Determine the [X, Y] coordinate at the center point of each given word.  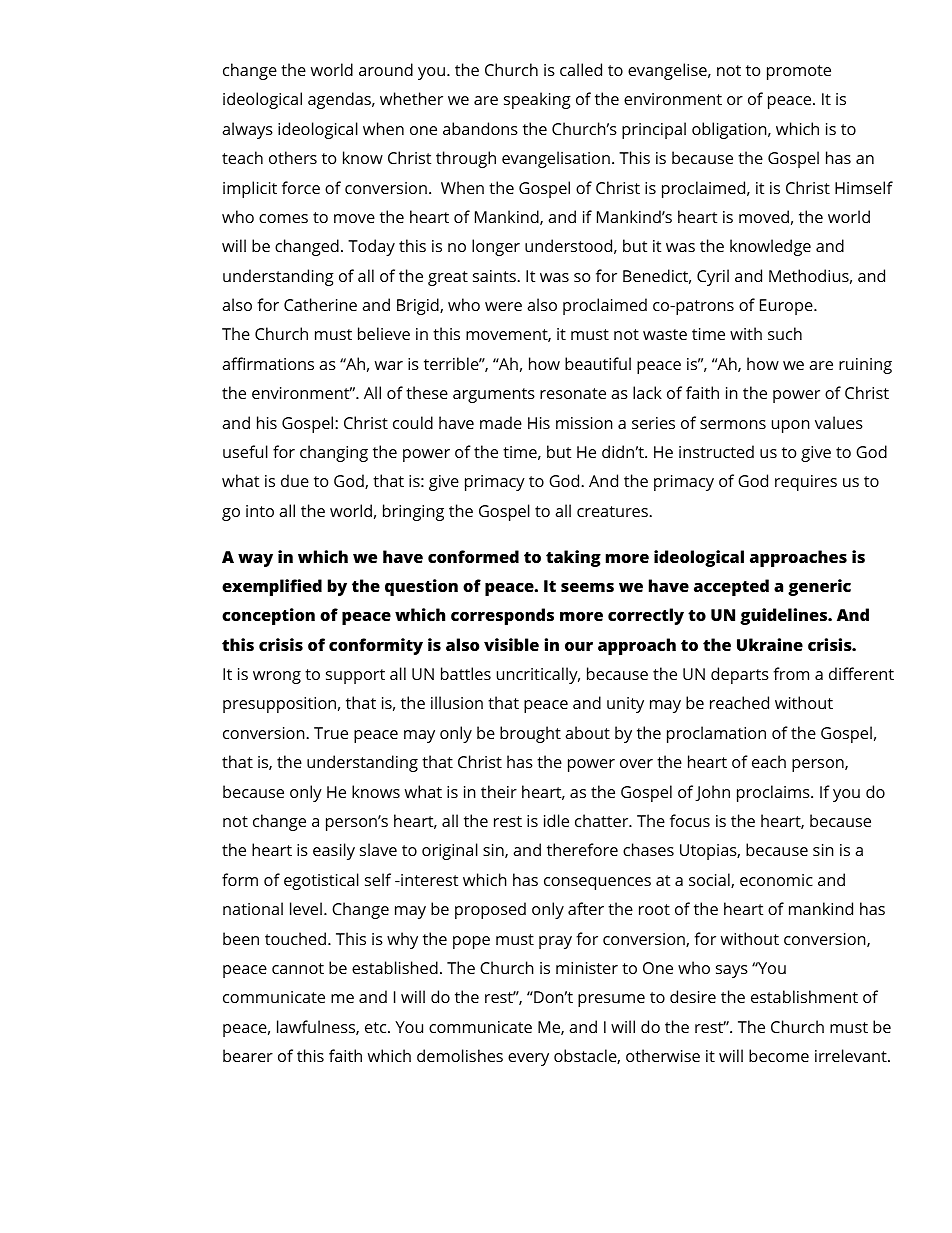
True [331, 733]
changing [334, 453]
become [779, 1055]
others [293, 157]
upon [791, 426]
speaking [537, 100]
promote [799, 72]
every [528, 1059]
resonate [573, 393]
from [791, 673]
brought [530, 734]
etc [377, 1027]
